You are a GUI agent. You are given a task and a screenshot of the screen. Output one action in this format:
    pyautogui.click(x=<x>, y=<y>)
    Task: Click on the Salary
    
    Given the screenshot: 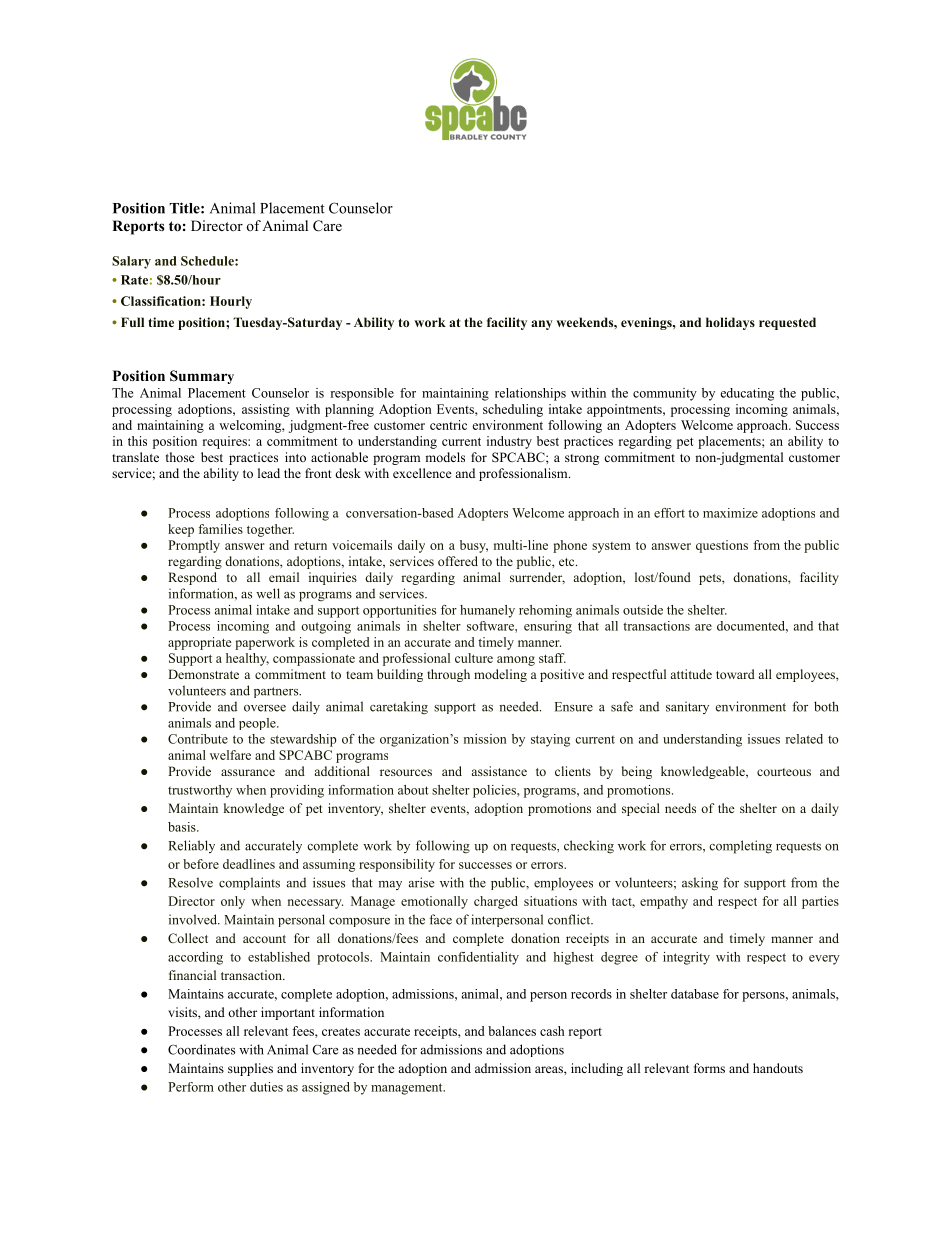 What is the action you would take?
    pyautogui.click(x=131, y=262)
